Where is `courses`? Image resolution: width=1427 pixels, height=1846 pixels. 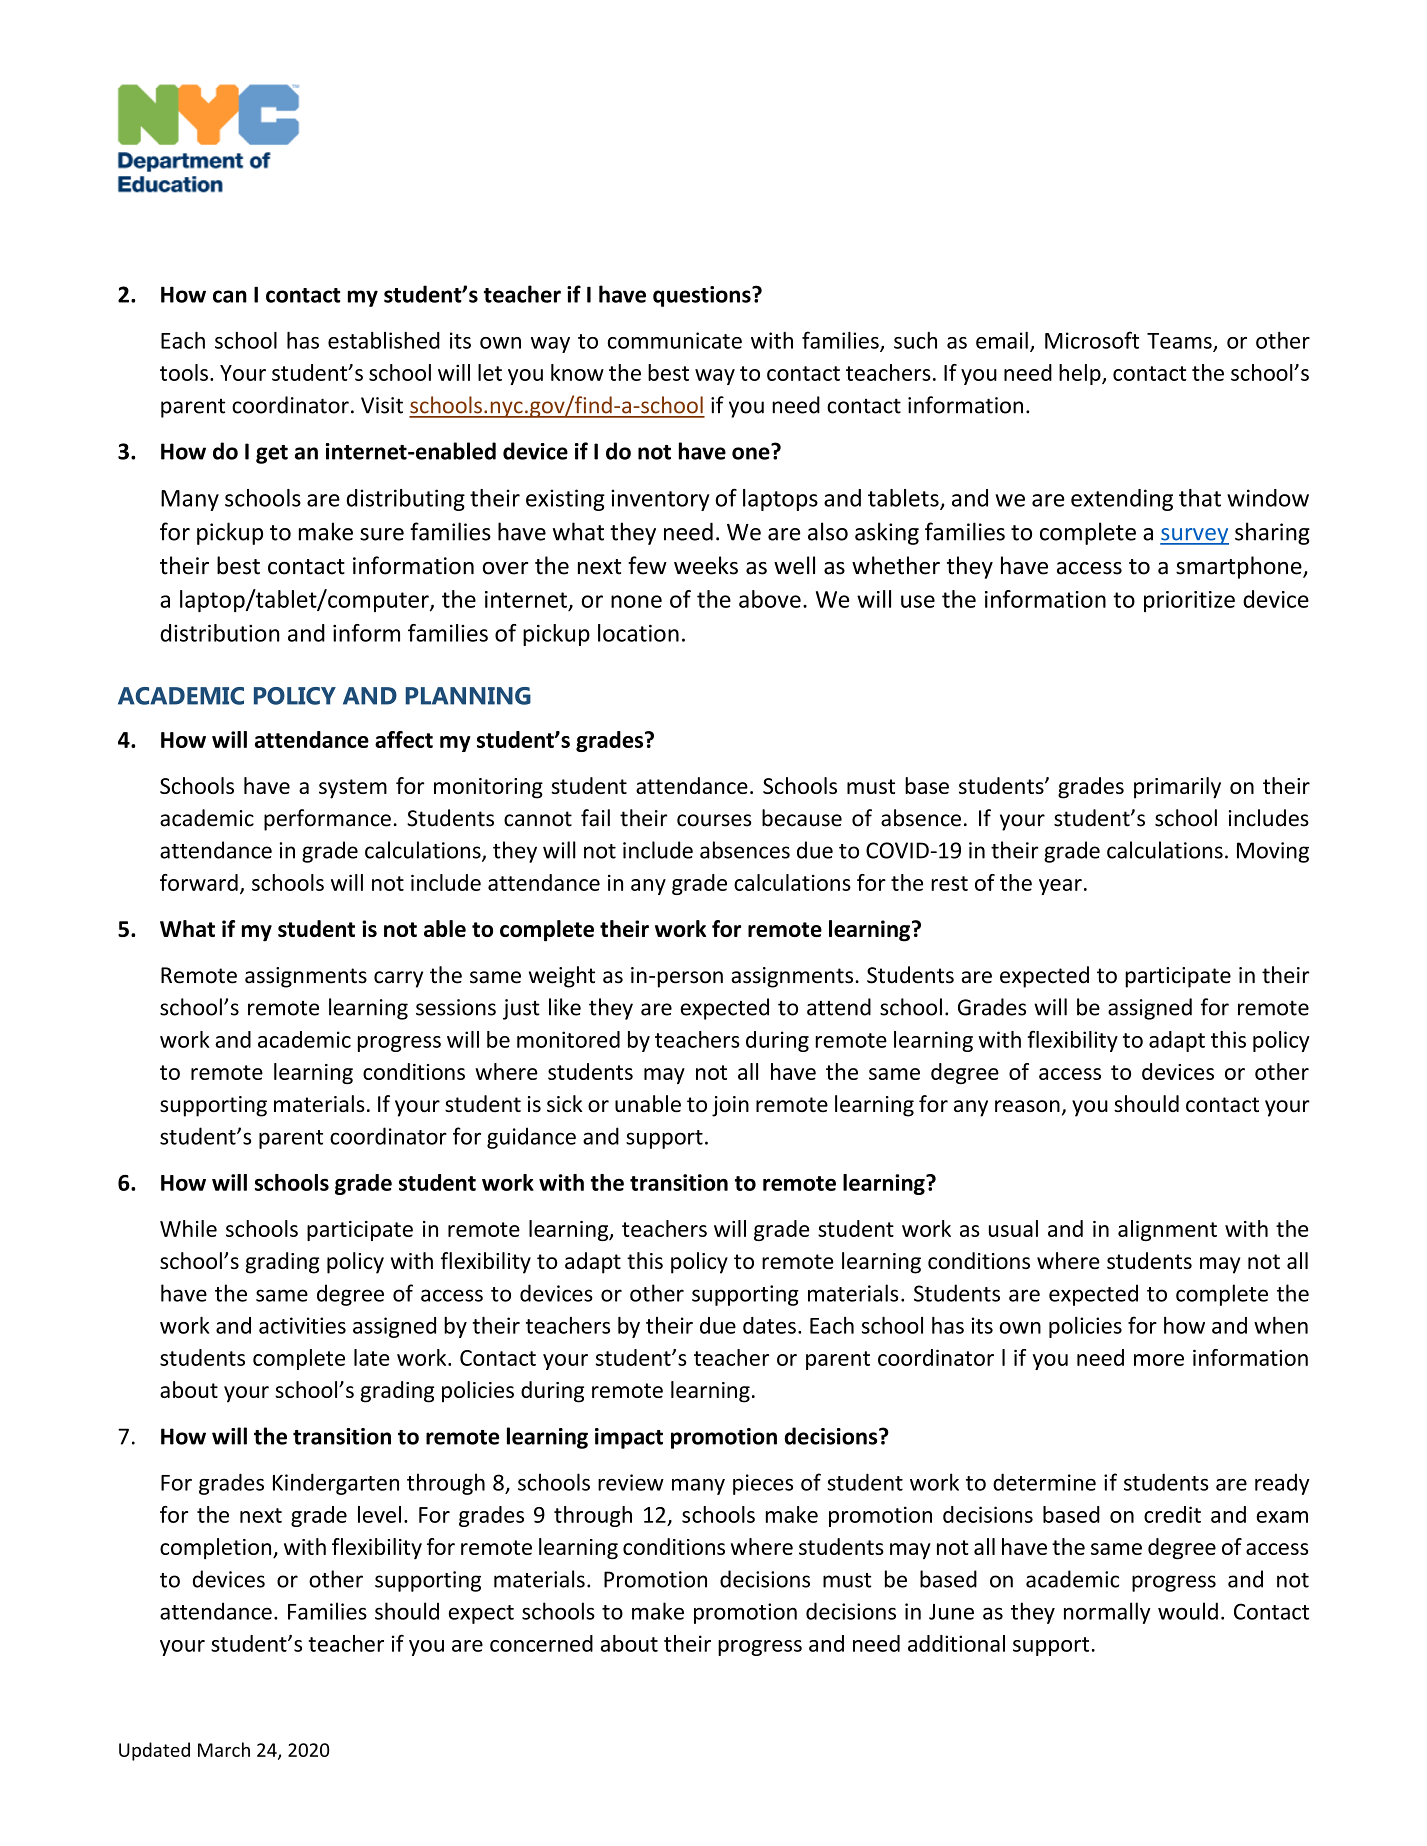 courses is located at coordinates (714, 820).
